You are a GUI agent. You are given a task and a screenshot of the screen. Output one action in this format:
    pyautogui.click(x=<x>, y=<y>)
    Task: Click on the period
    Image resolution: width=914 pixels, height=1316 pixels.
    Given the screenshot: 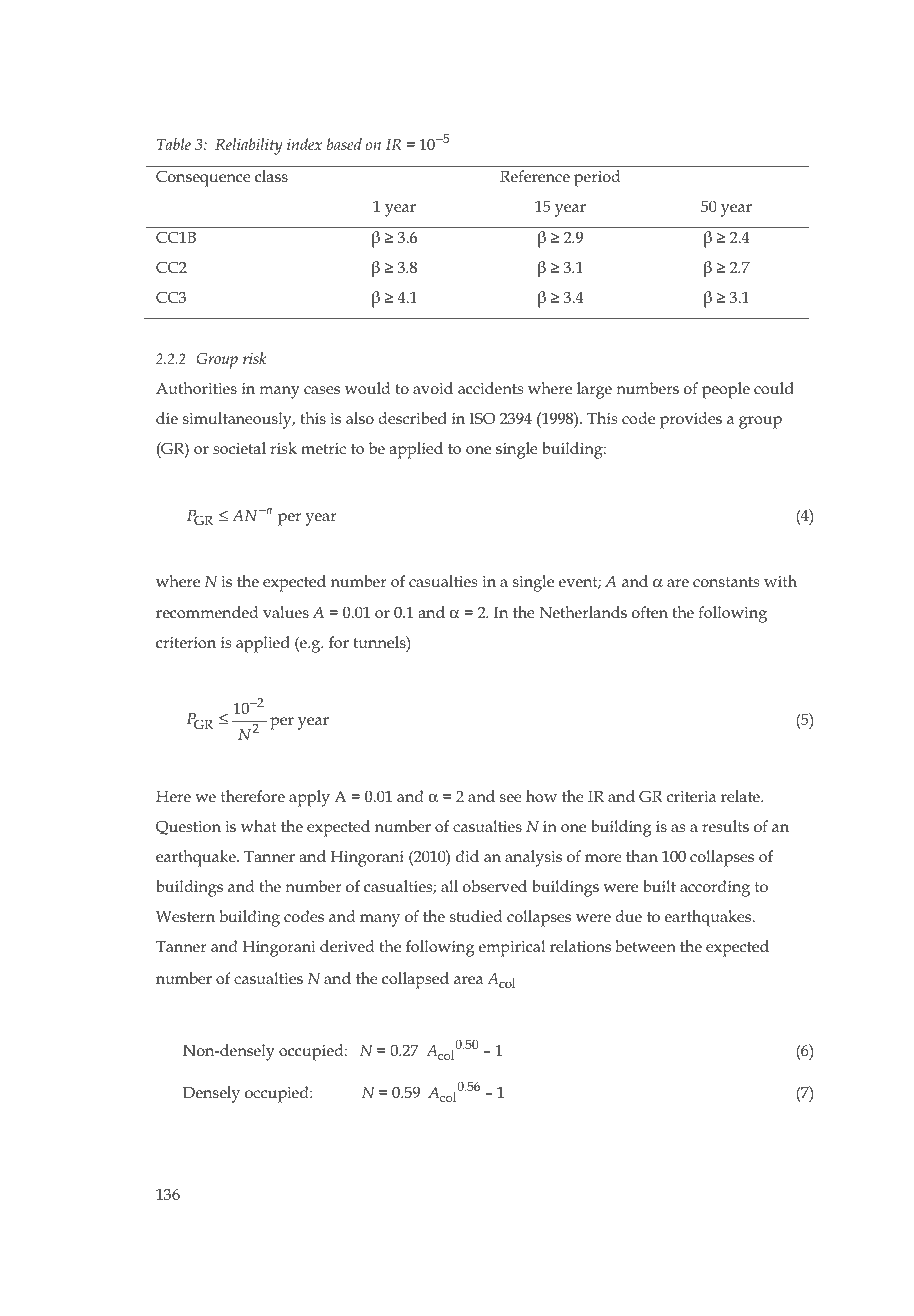 What is the action you would take?
    pyautogui.click(x=597, y=178)
